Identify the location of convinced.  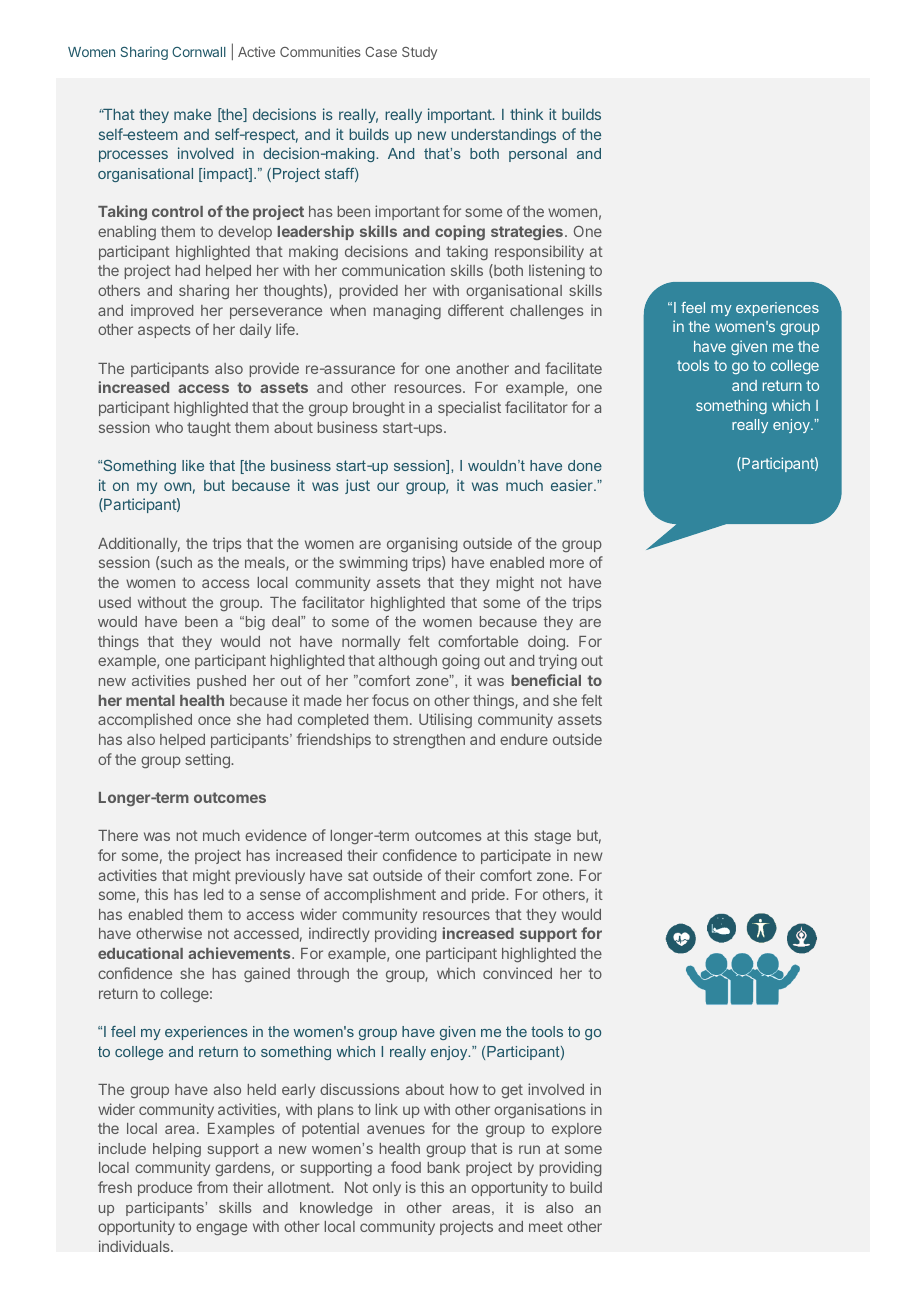
(517, 973).
